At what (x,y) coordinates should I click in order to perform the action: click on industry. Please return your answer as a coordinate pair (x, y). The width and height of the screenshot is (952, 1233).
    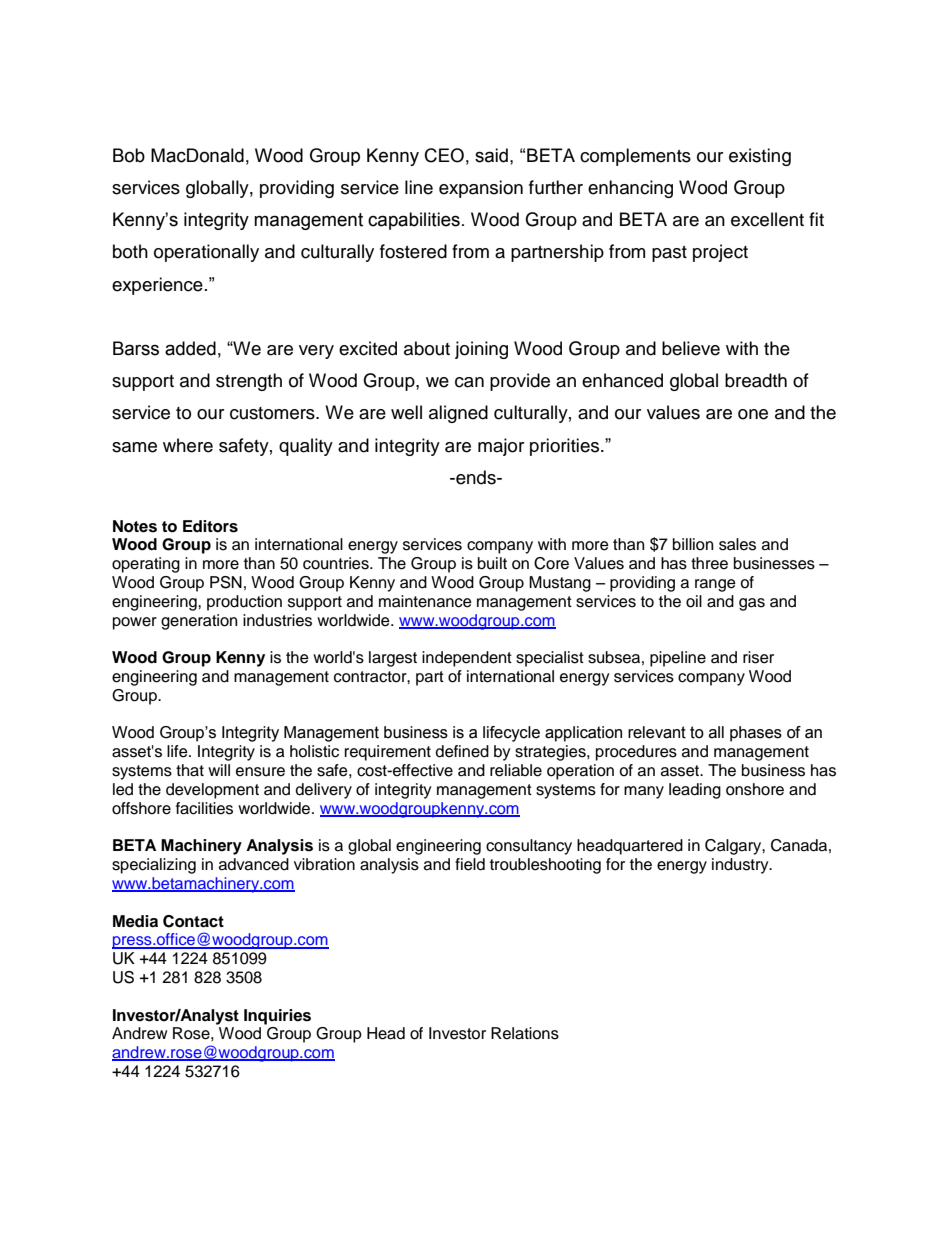
    Looking at the image, I should click on (741, 866).
